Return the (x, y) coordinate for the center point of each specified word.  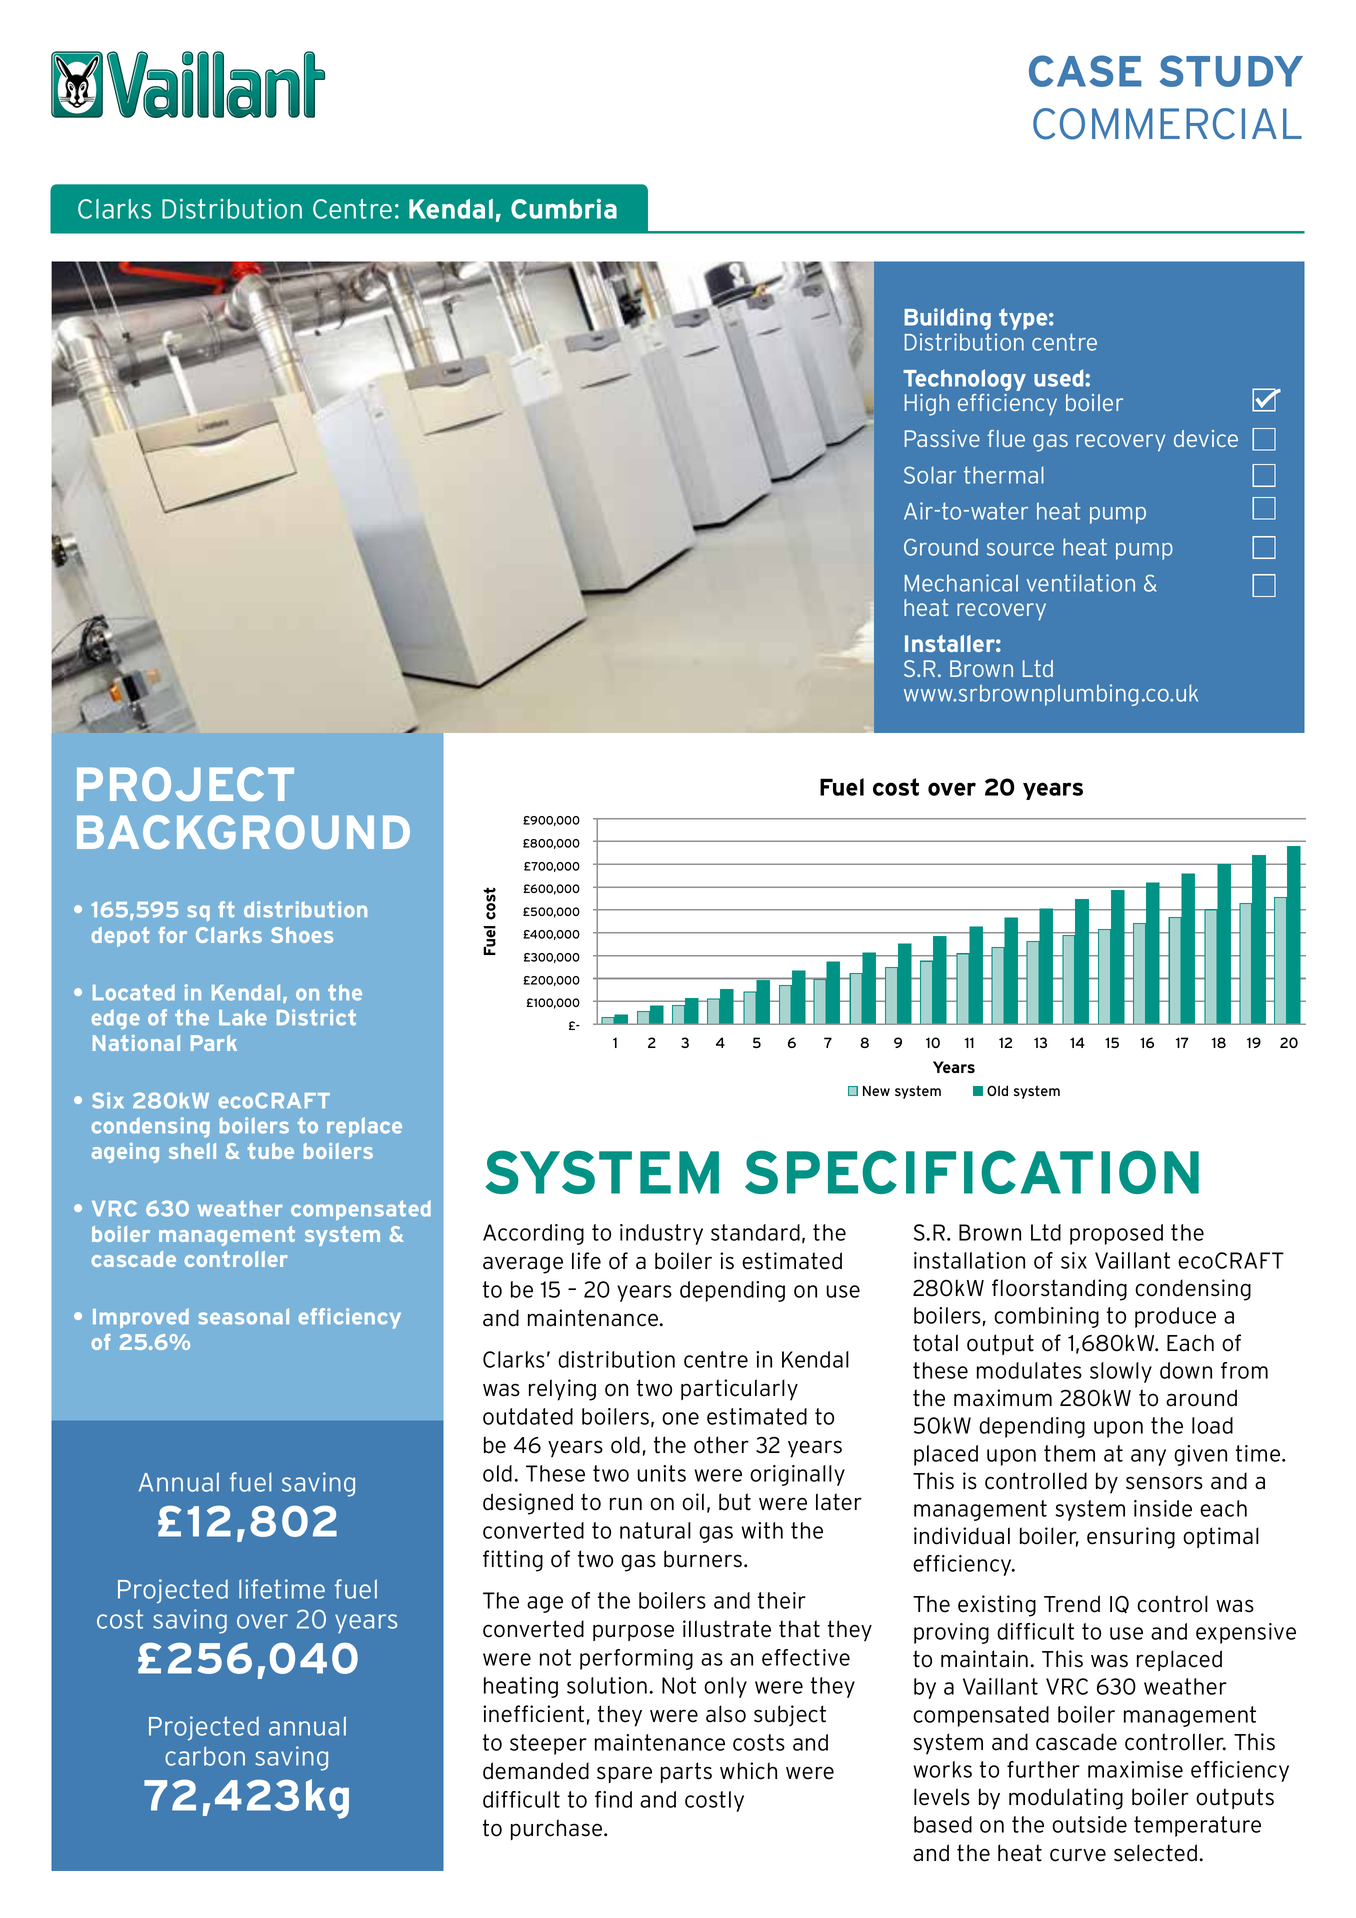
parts (686, 1772)
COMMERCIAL (1167, 124)
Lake (243, 1017)
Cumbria (564, 208)
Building (947, 319)
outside (1089, 1824)
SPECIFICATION (972, 1172)
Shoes (302, 935)
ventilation (1081, 583)
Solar (930, 475)
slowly (1121, 1372)
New (876, 1091)
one (680, 1418)
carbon (205, 1756)
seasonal (244, 1316)
